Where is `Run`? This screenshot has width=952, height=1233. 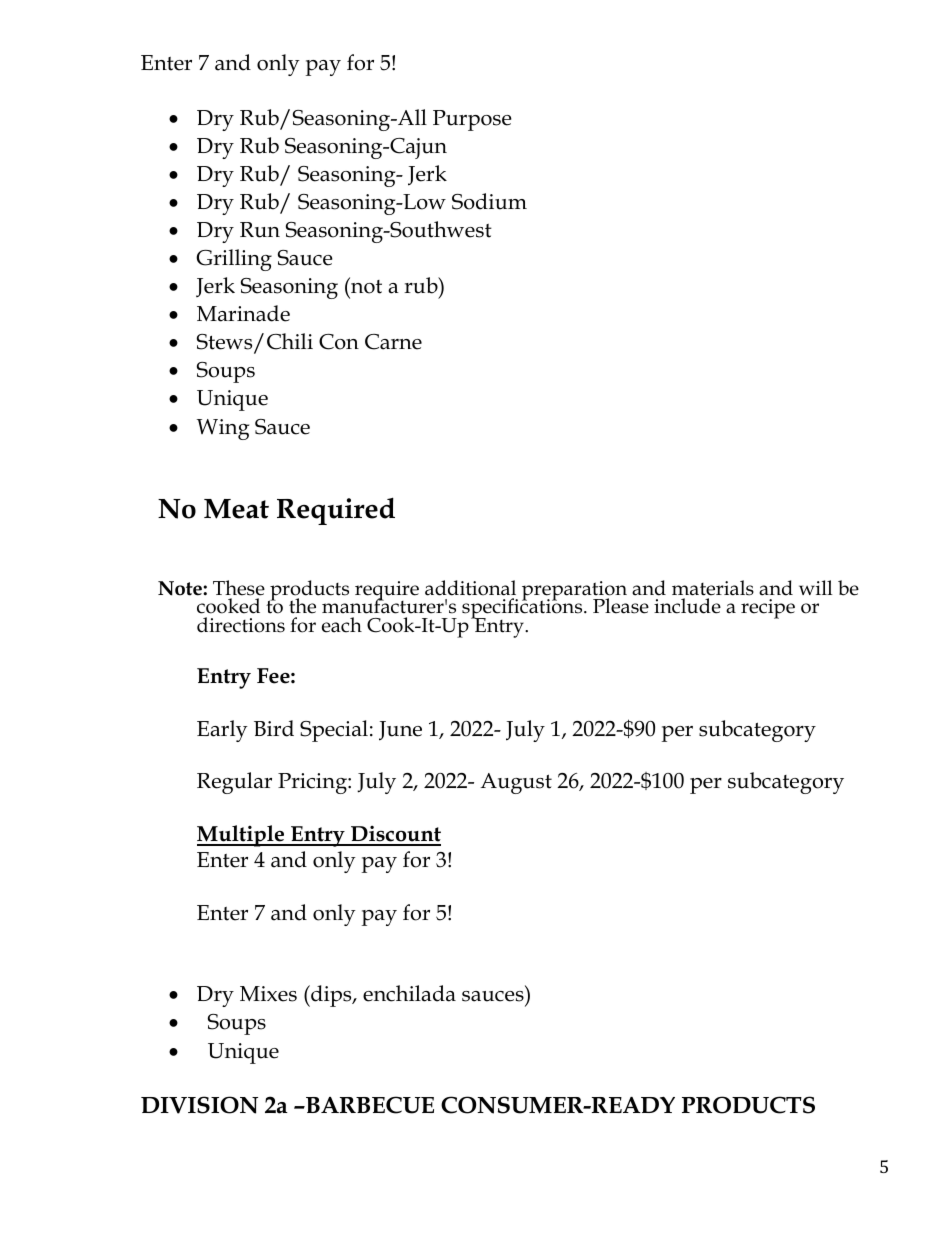 Run is located at coordinates (260, 230).
